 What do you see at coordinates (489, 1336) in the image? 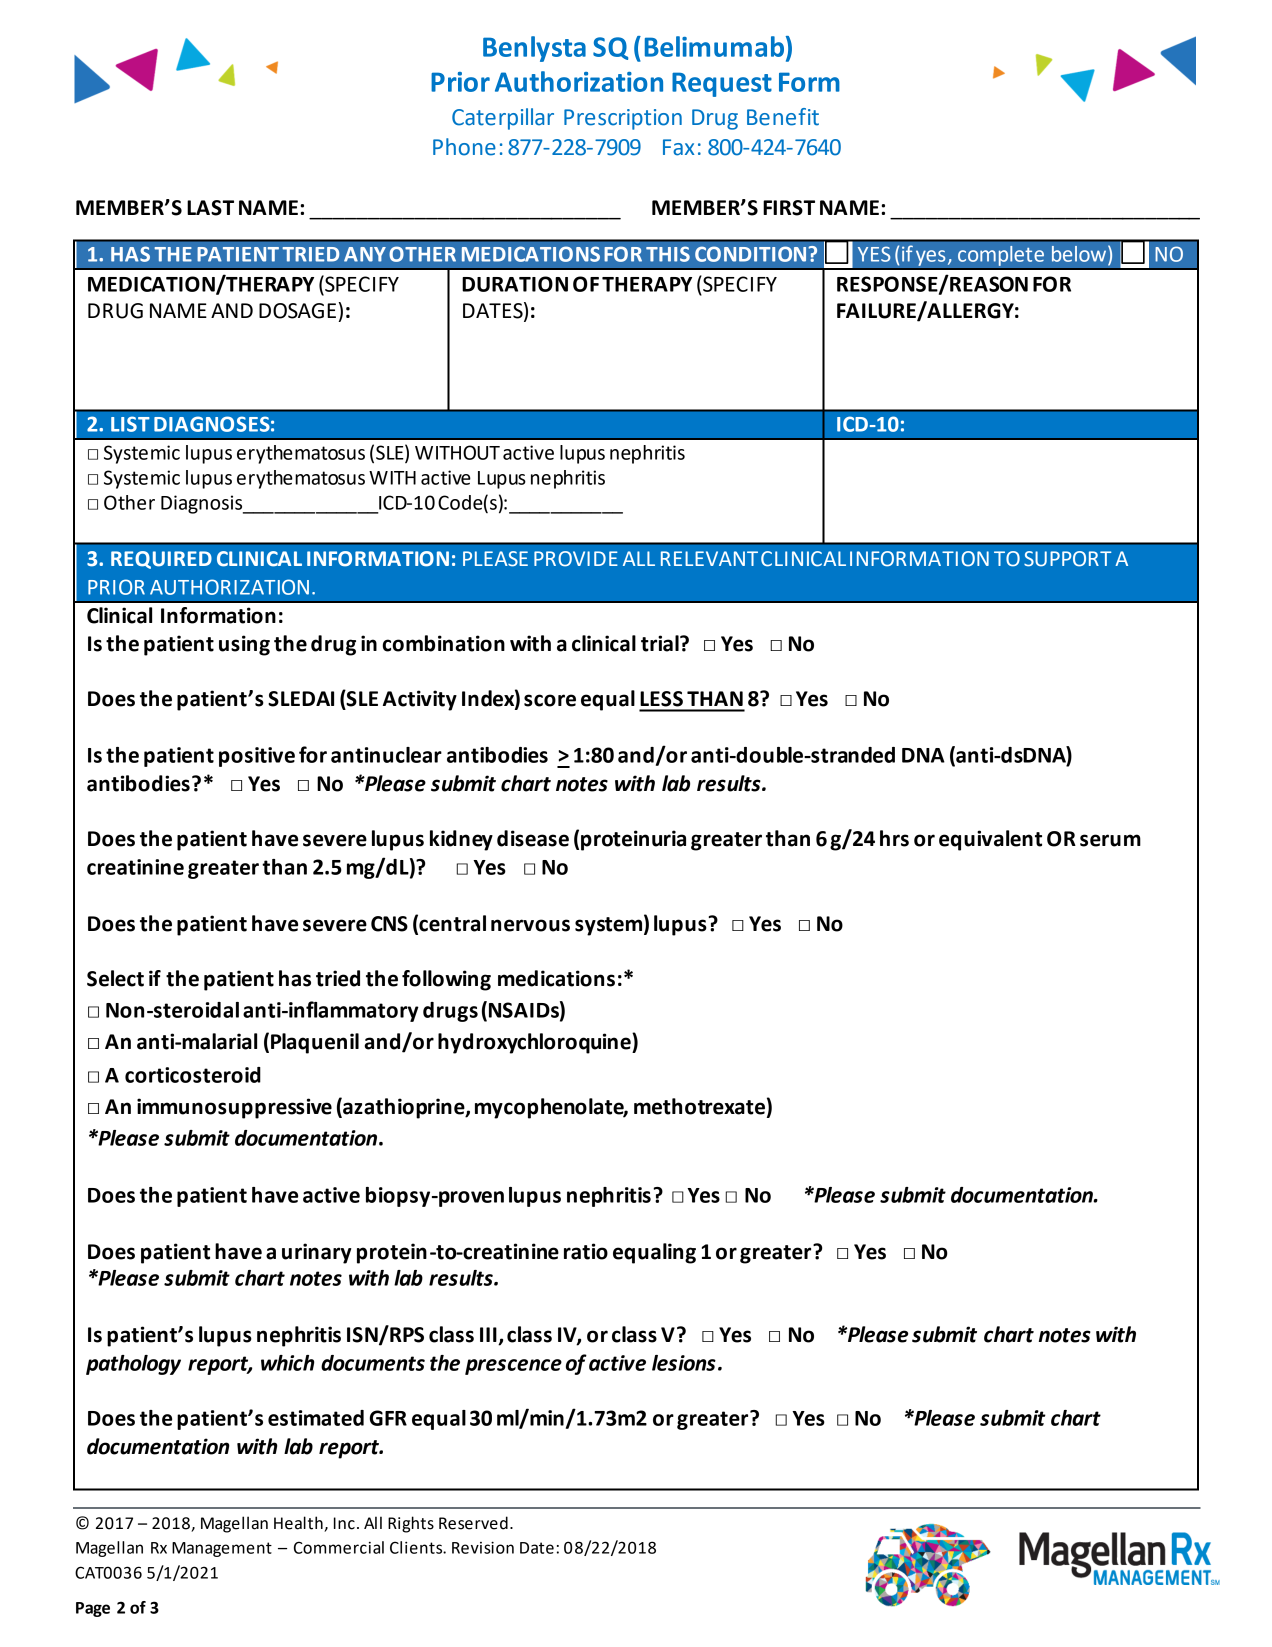
I see `III` at bounding box center [489, 1336].
